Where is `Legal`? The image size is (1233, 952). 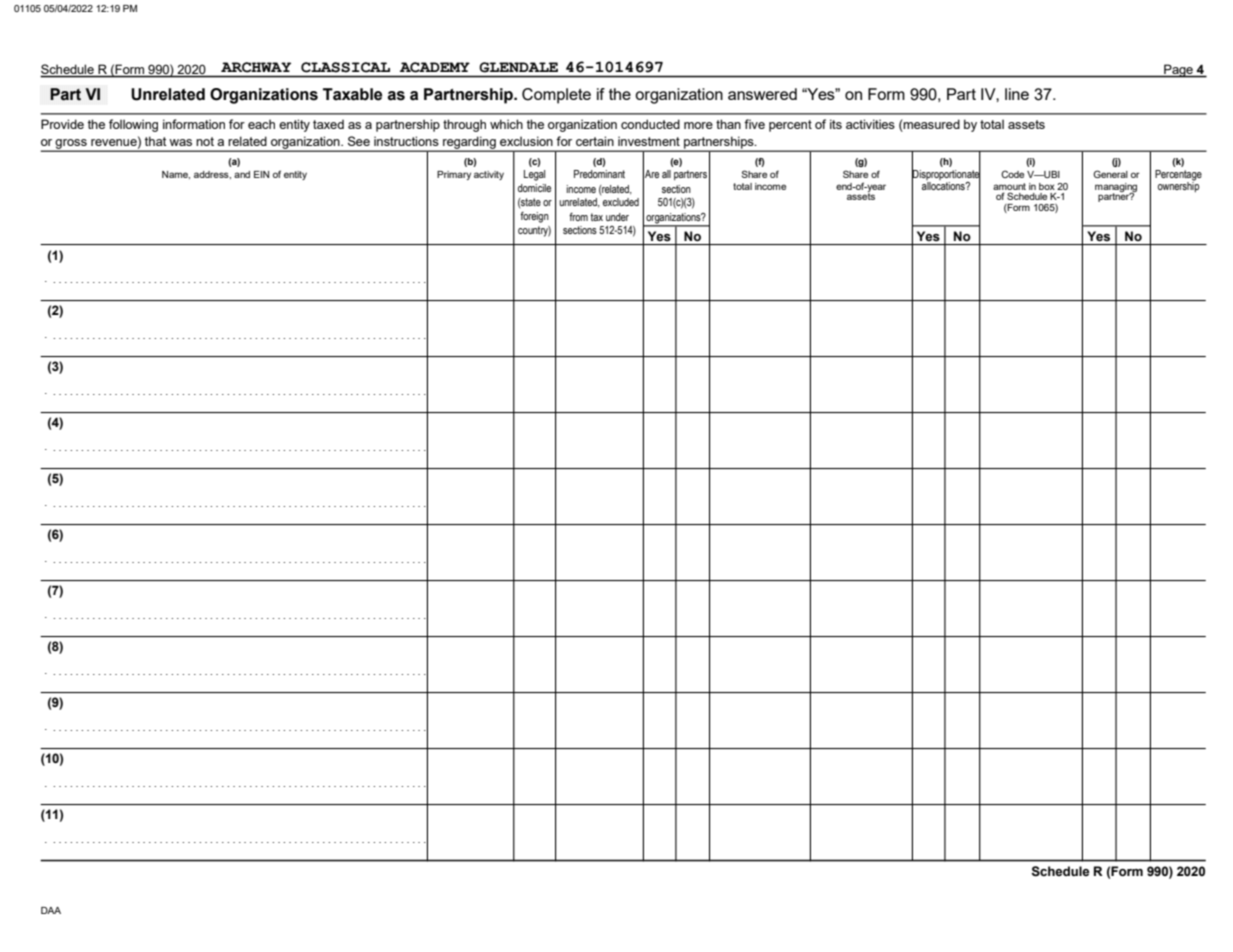 Legal is located at coordinates (534, 175).
